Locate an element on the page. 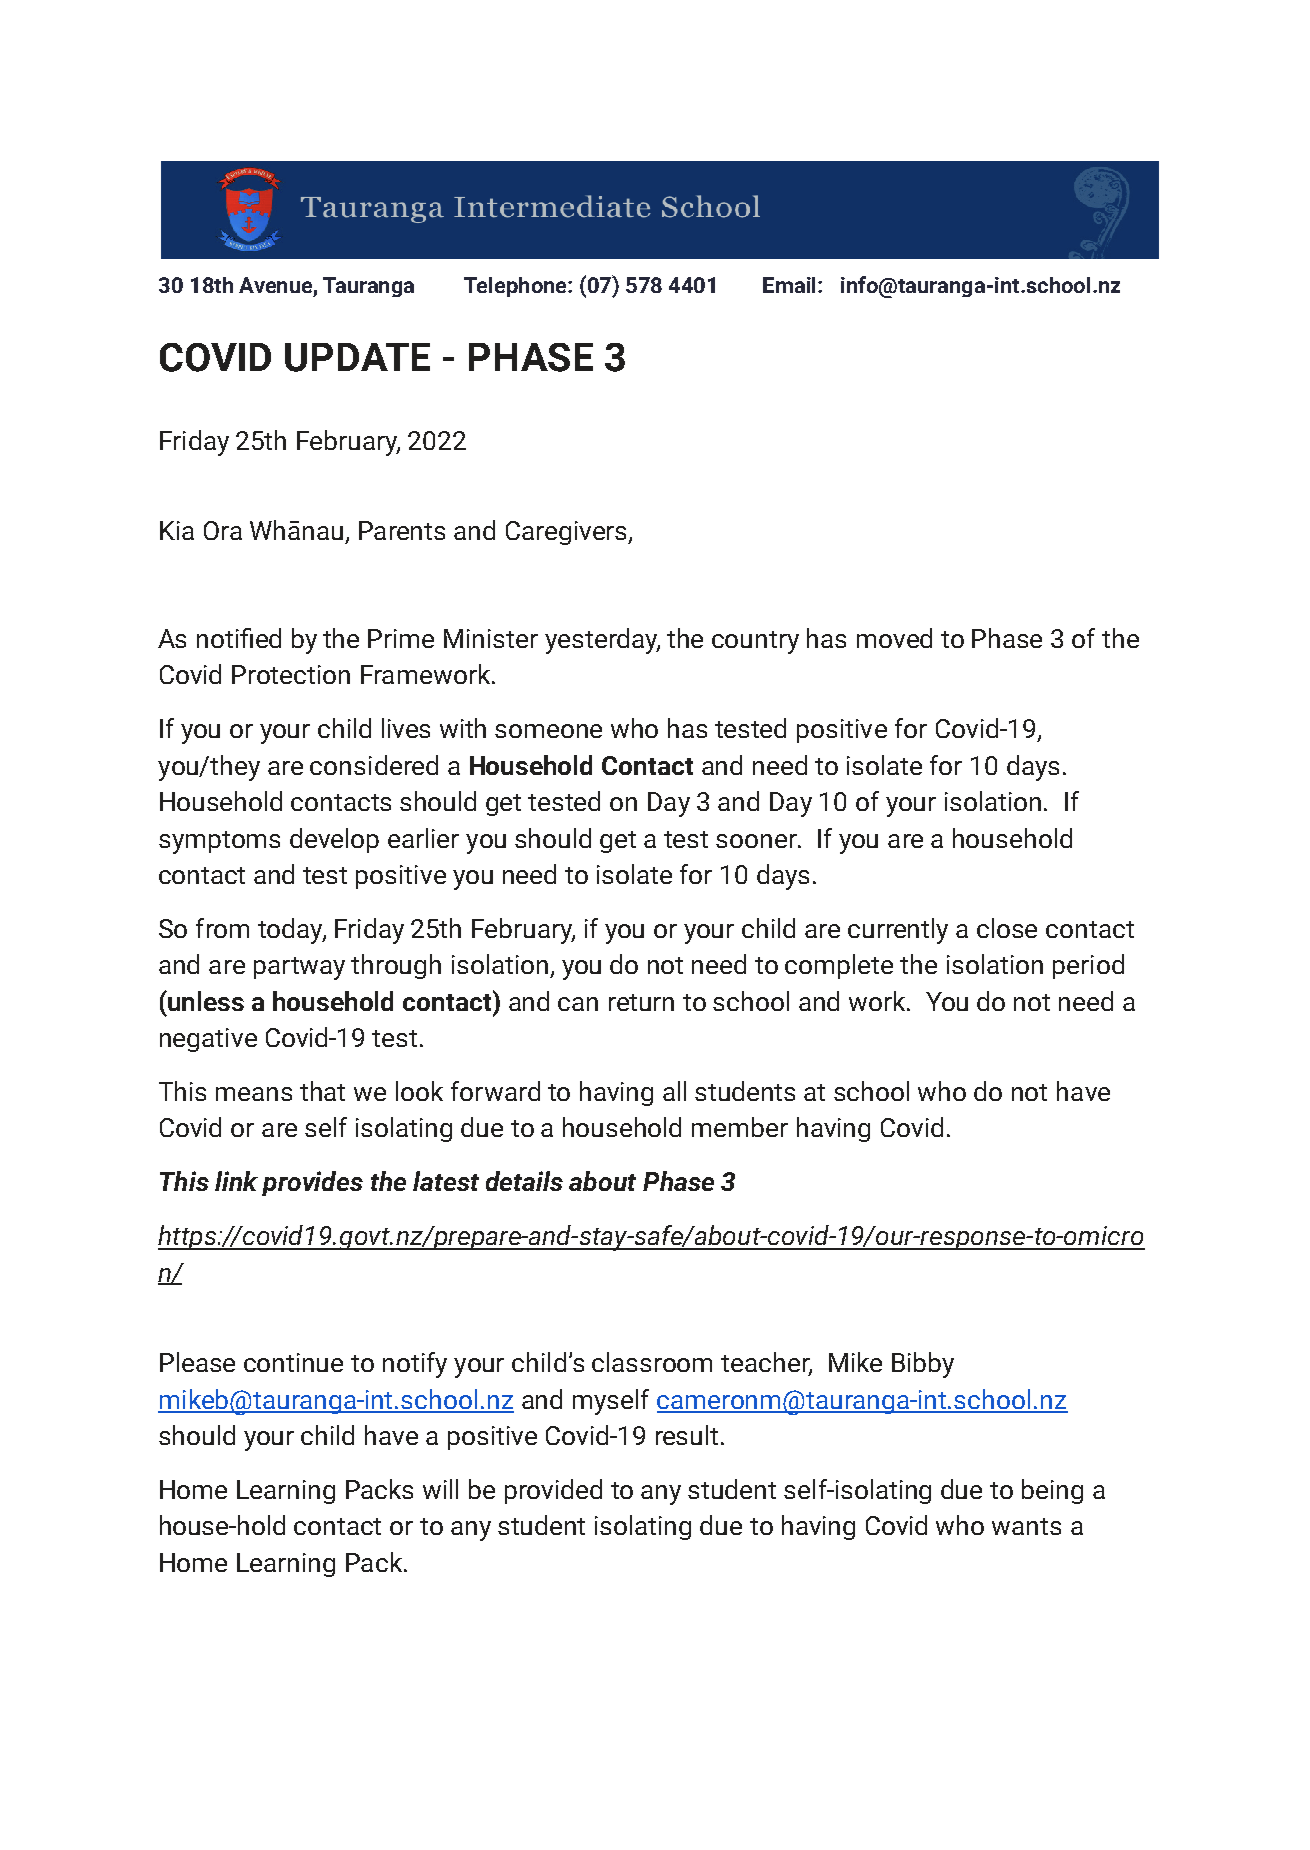  will is located at coordinates (440, 1489).
